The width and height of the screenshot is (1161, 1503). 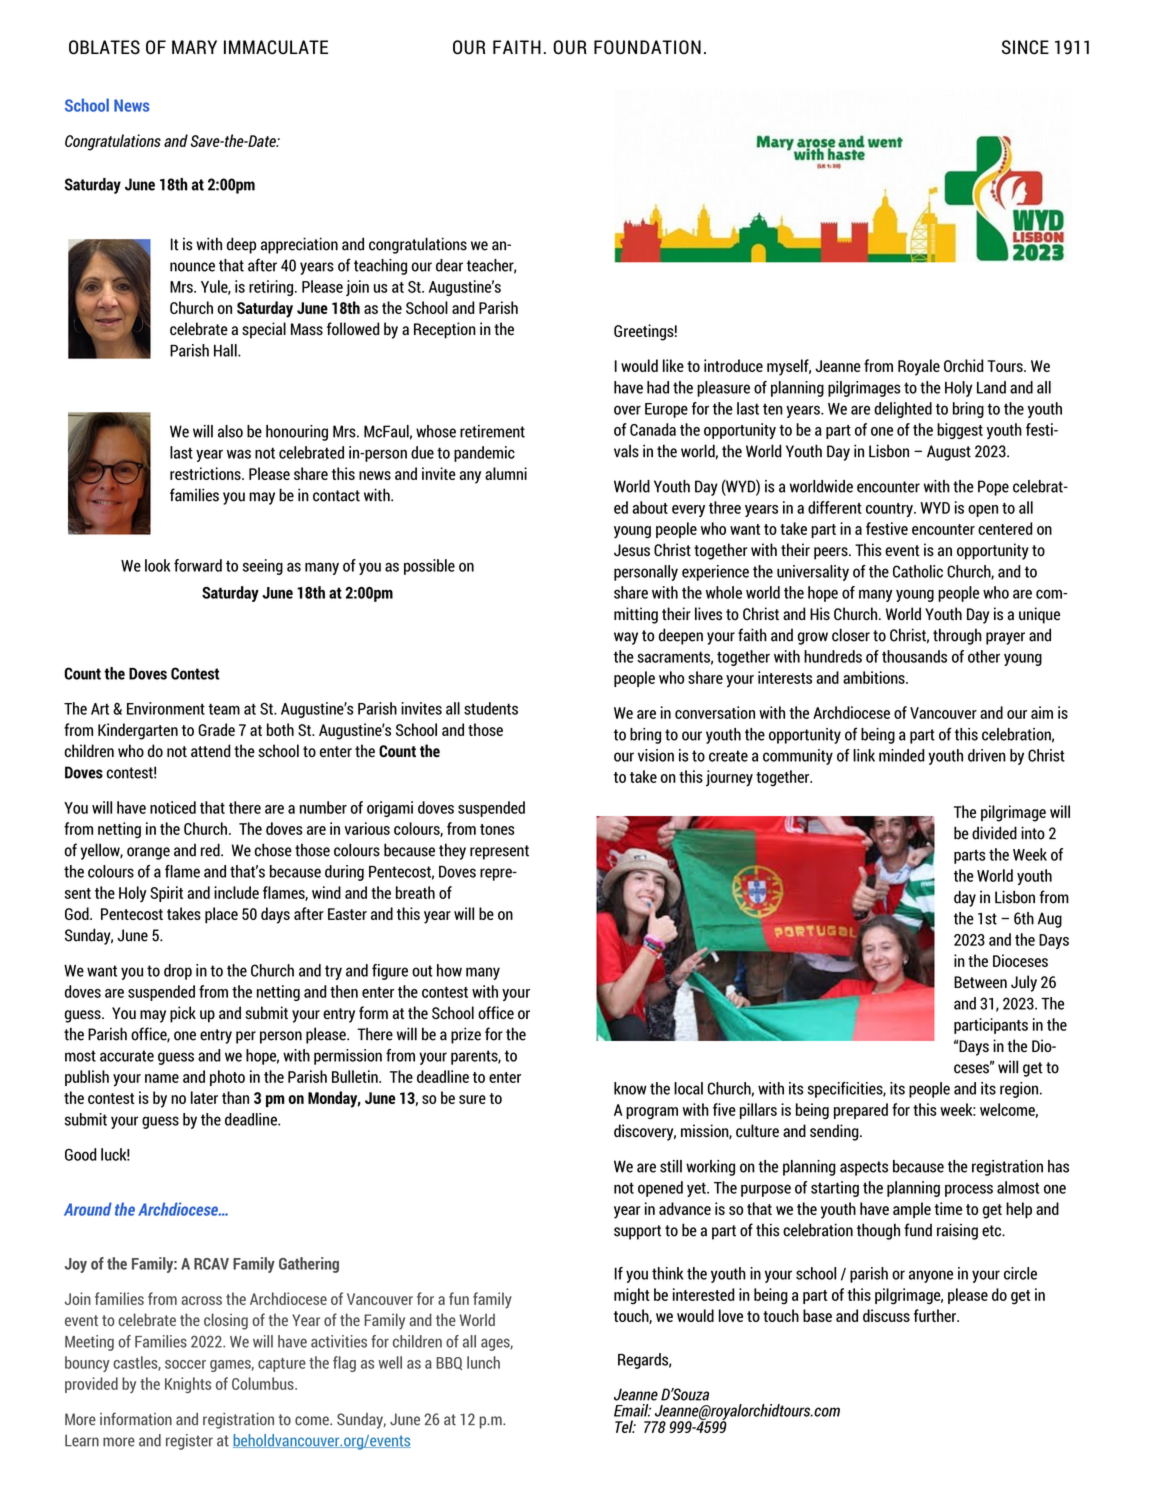 I want to click on Knights, so click(x=188, y=1385).
